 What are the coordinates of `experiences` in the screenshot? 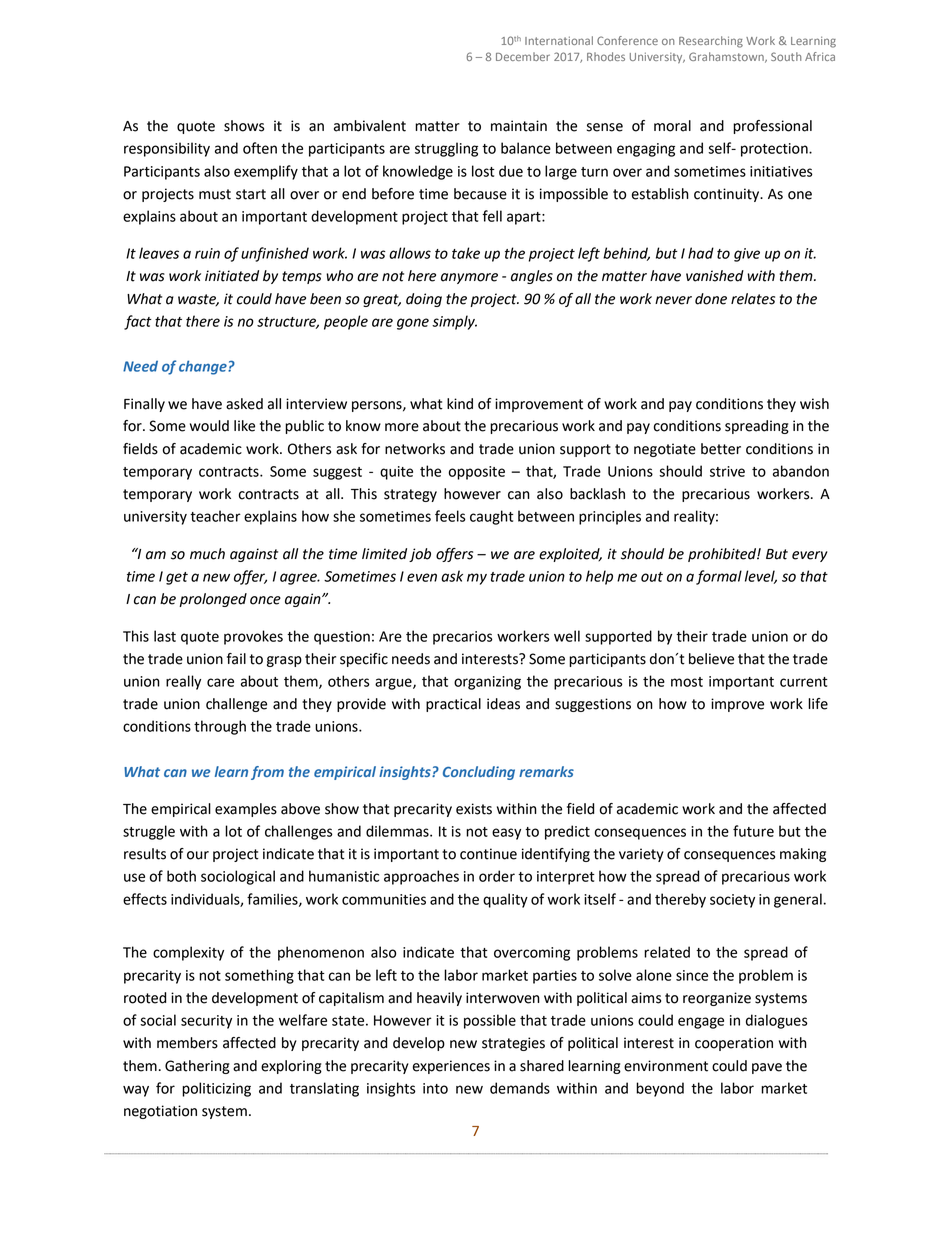 It's located at (451, 1067).
